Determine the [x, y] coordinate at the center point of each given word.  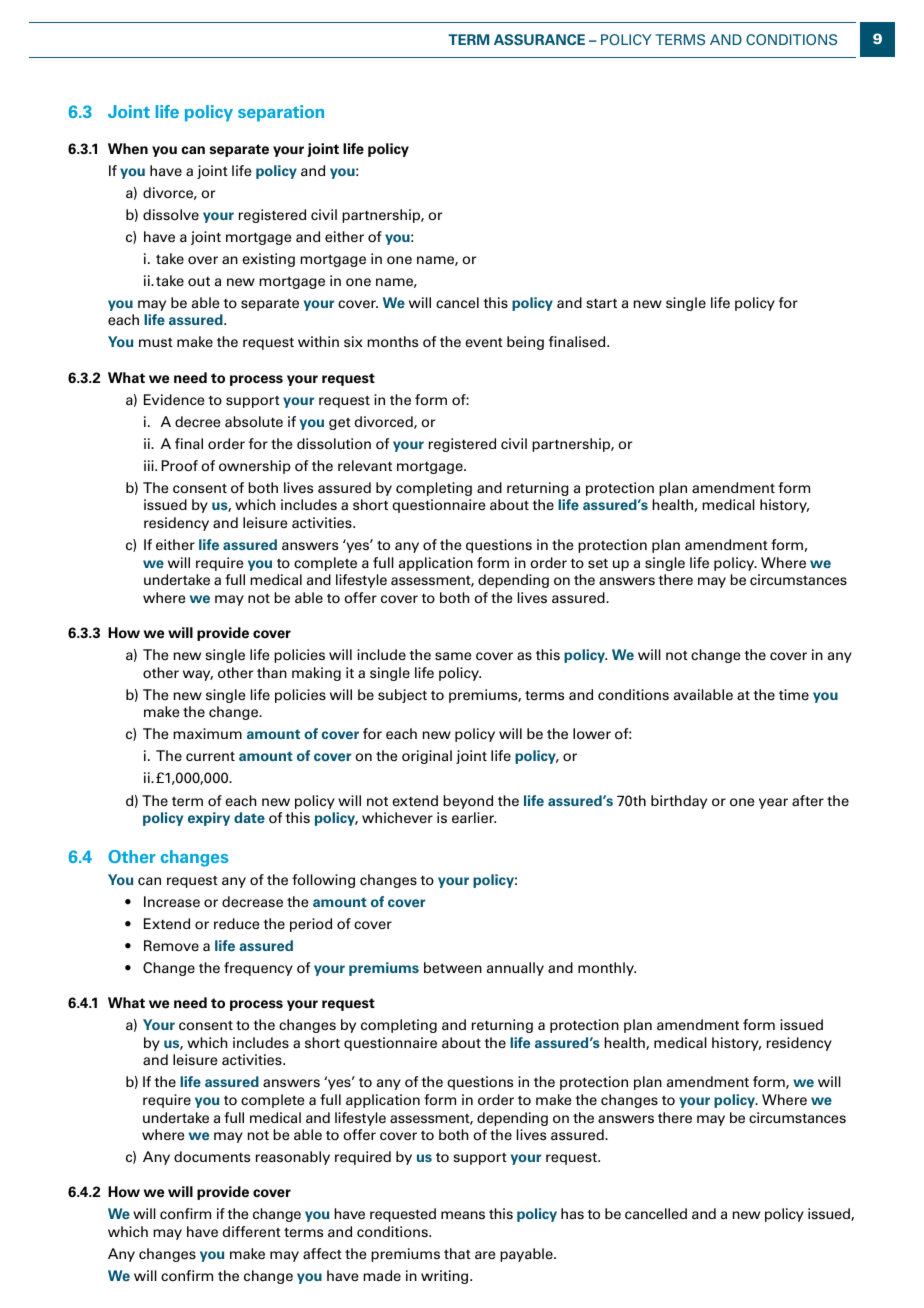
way [198, 675]
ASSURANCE [539, 39]
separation [281, 113]
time [794, 694]
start [601, 304]
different [252, 1231]
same [453, 656]
